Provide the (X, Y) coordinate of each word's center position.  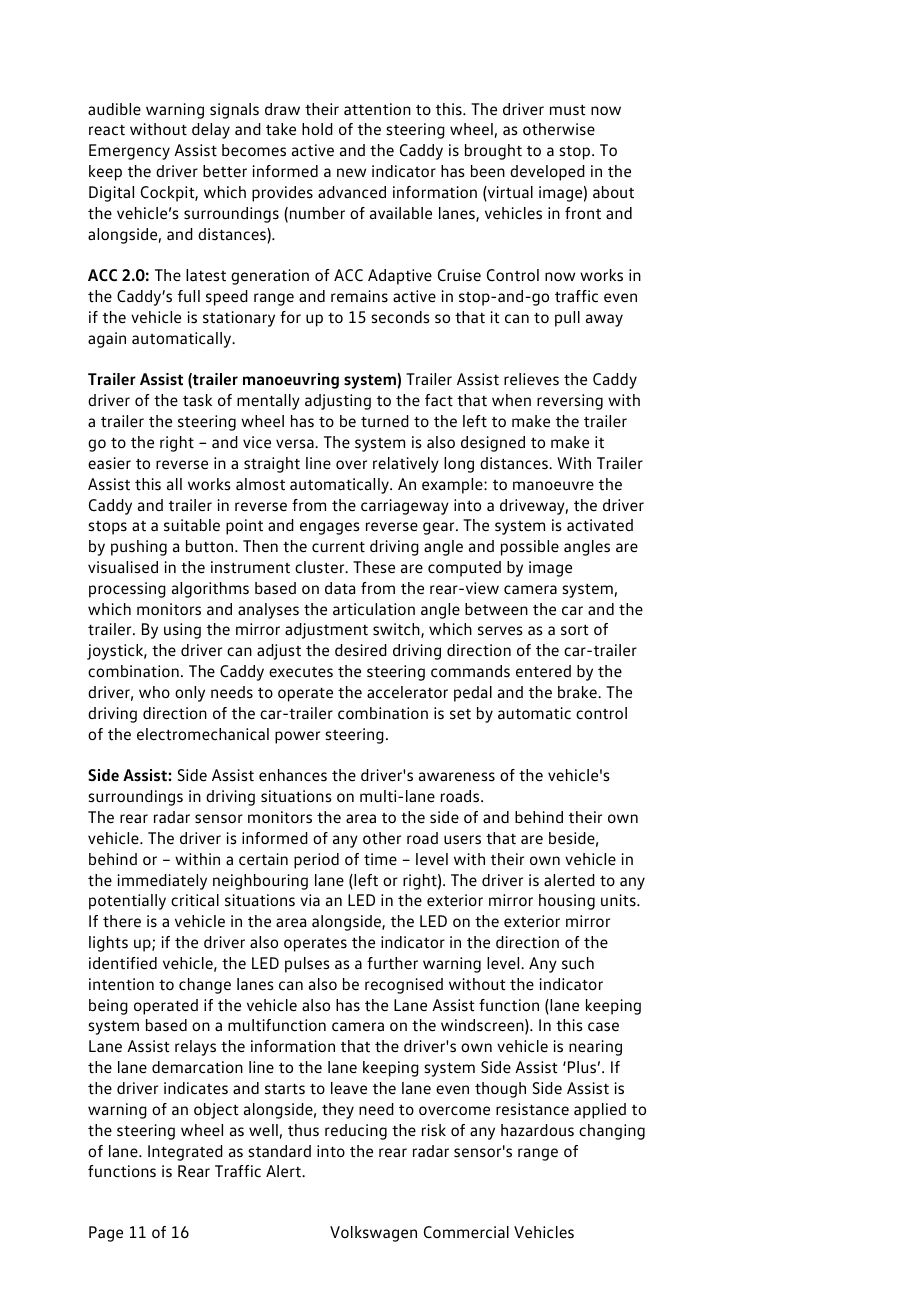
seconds (400, 317)
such (578, 963)
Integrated (185, 1153)
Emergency (129, 152)
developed (547, 173)
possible (530, 548)
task (197, 400)
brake (578, 692)
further (392, 963)
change (205, 986)
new (351, 173)
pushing (139, 548)
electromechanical (203, 734)
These (374, 567)
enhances (293, 775)
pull (567, 319)
